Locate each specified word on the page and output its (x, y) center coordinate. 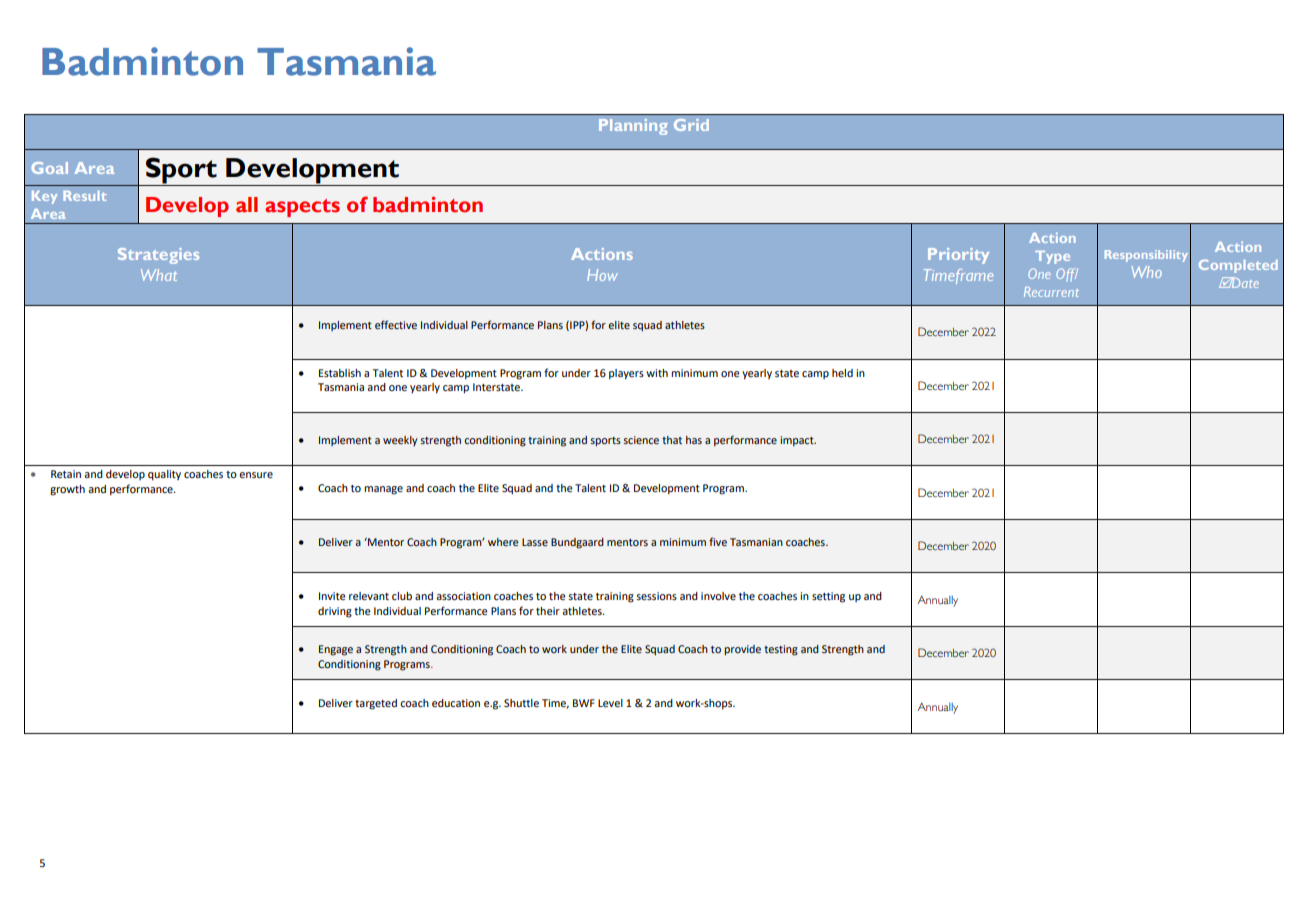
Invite (332, 596)
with (657, 373)
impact (798, 441)
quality (164, 475)
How (602, 275)
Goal (49, 168)
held (842, 373)
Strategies (158, 256)
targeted (376, 704)
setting (828, 597)
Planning (633, 127)
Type (1052, 257)
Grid (691, 125)
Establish (340, 373)
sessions (656, 596)
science (641, 440)
